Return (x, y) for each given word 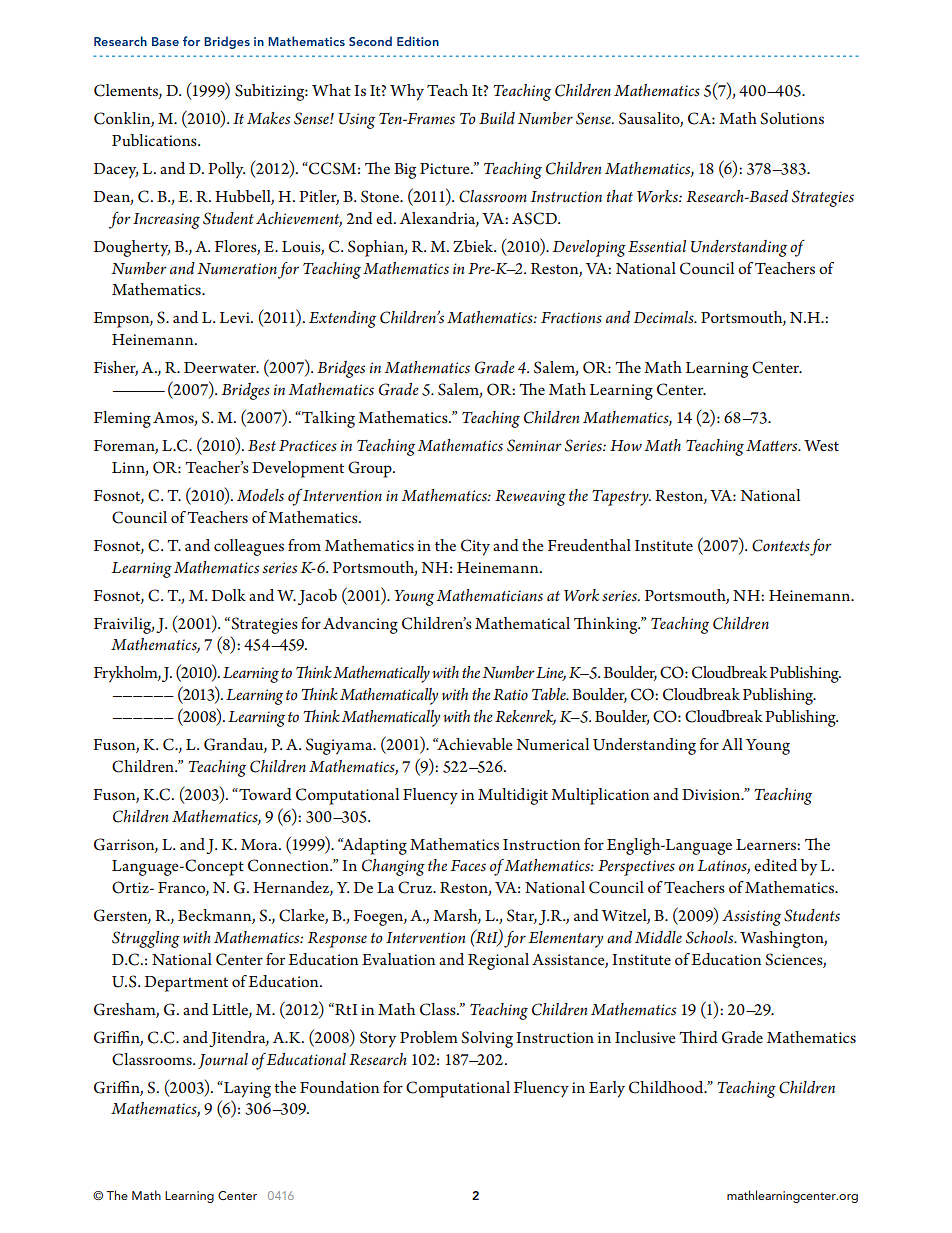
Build (497, 118)
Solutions (792, 118)
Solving (487, 1039)
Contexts (781, 545)
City (475, 547)
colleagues (249, 547)
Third (698, 1037)
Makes (268, 118)
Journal (223, 1061)
